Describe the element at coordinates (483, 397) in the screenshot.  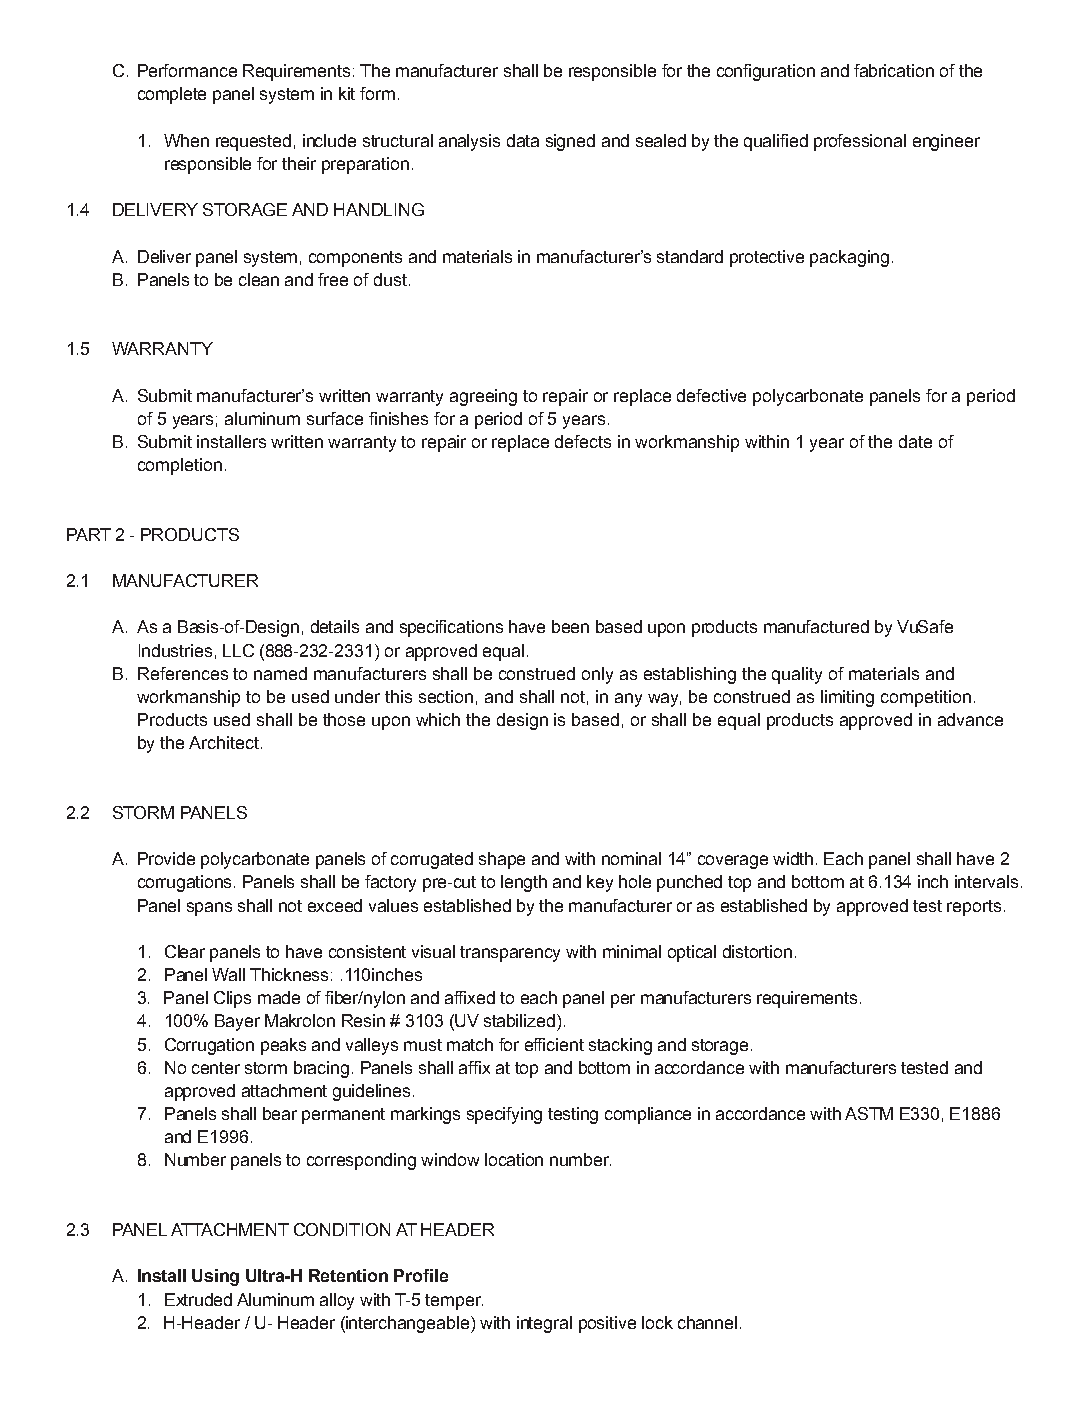
I see `agreeing` at that location.
